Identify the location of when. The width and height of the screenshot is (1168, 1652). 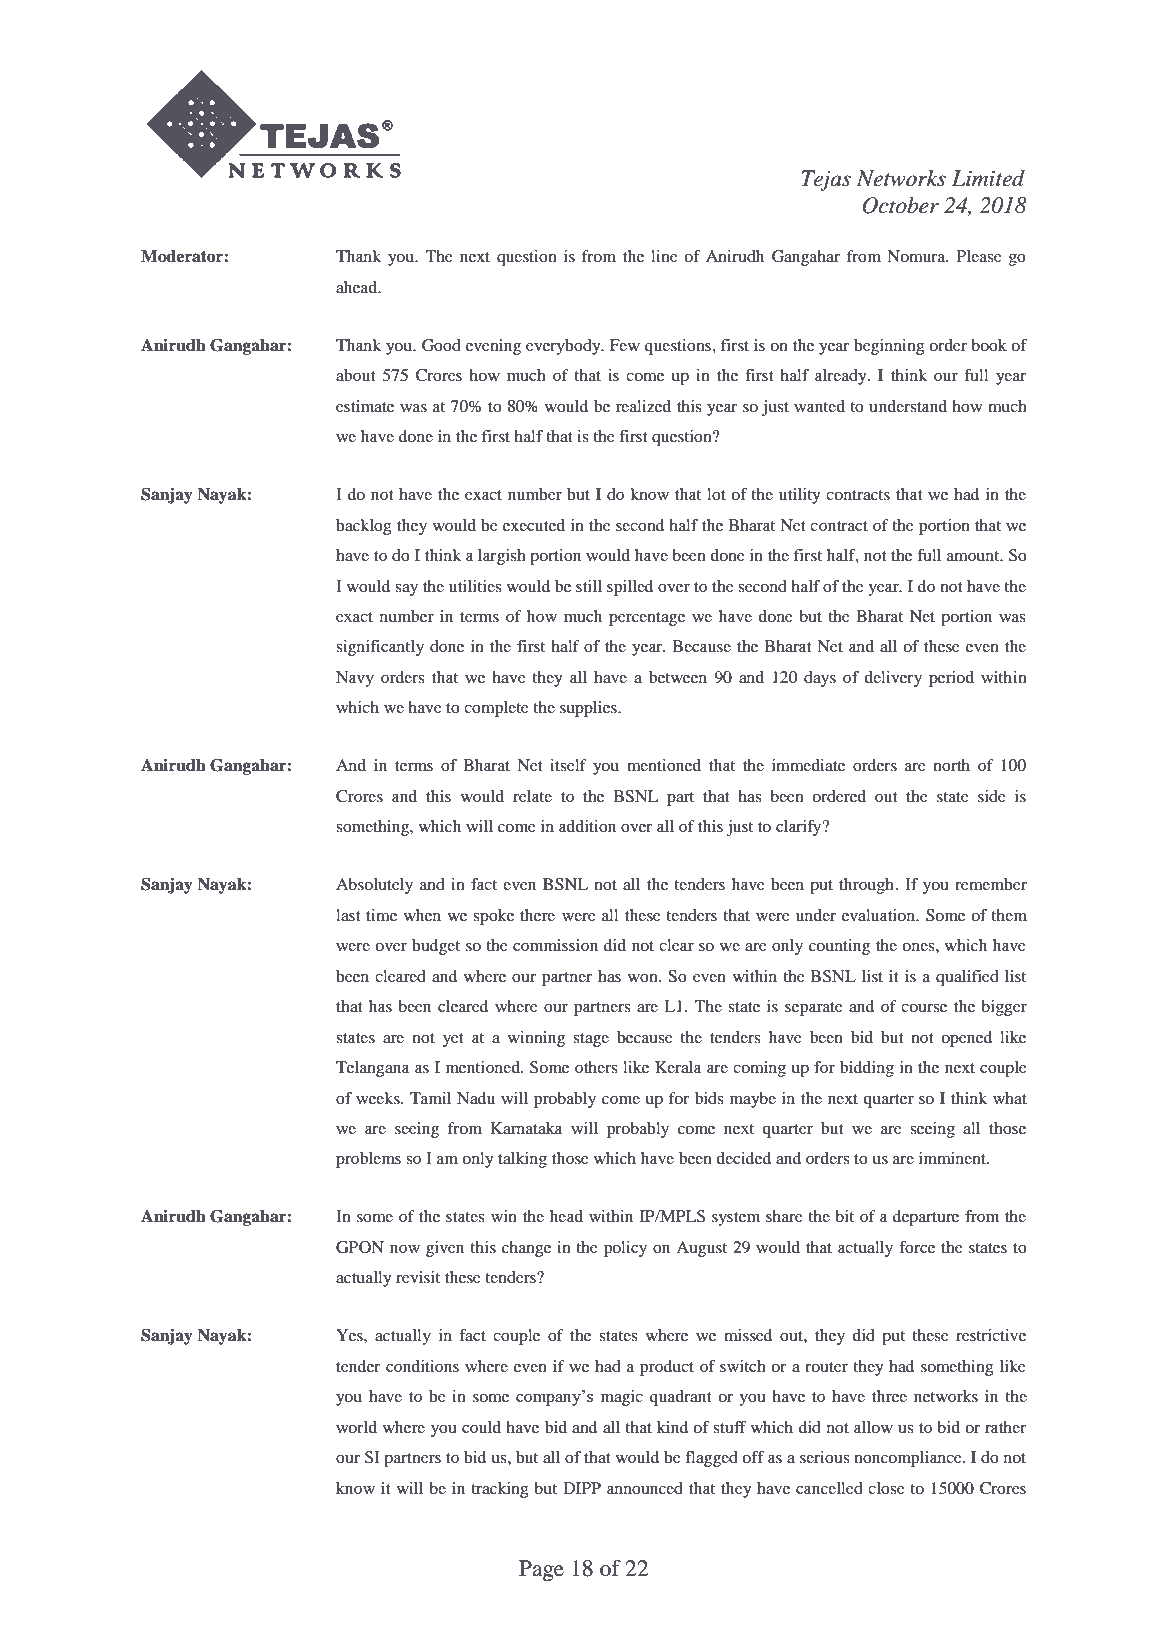
(422, 915).
